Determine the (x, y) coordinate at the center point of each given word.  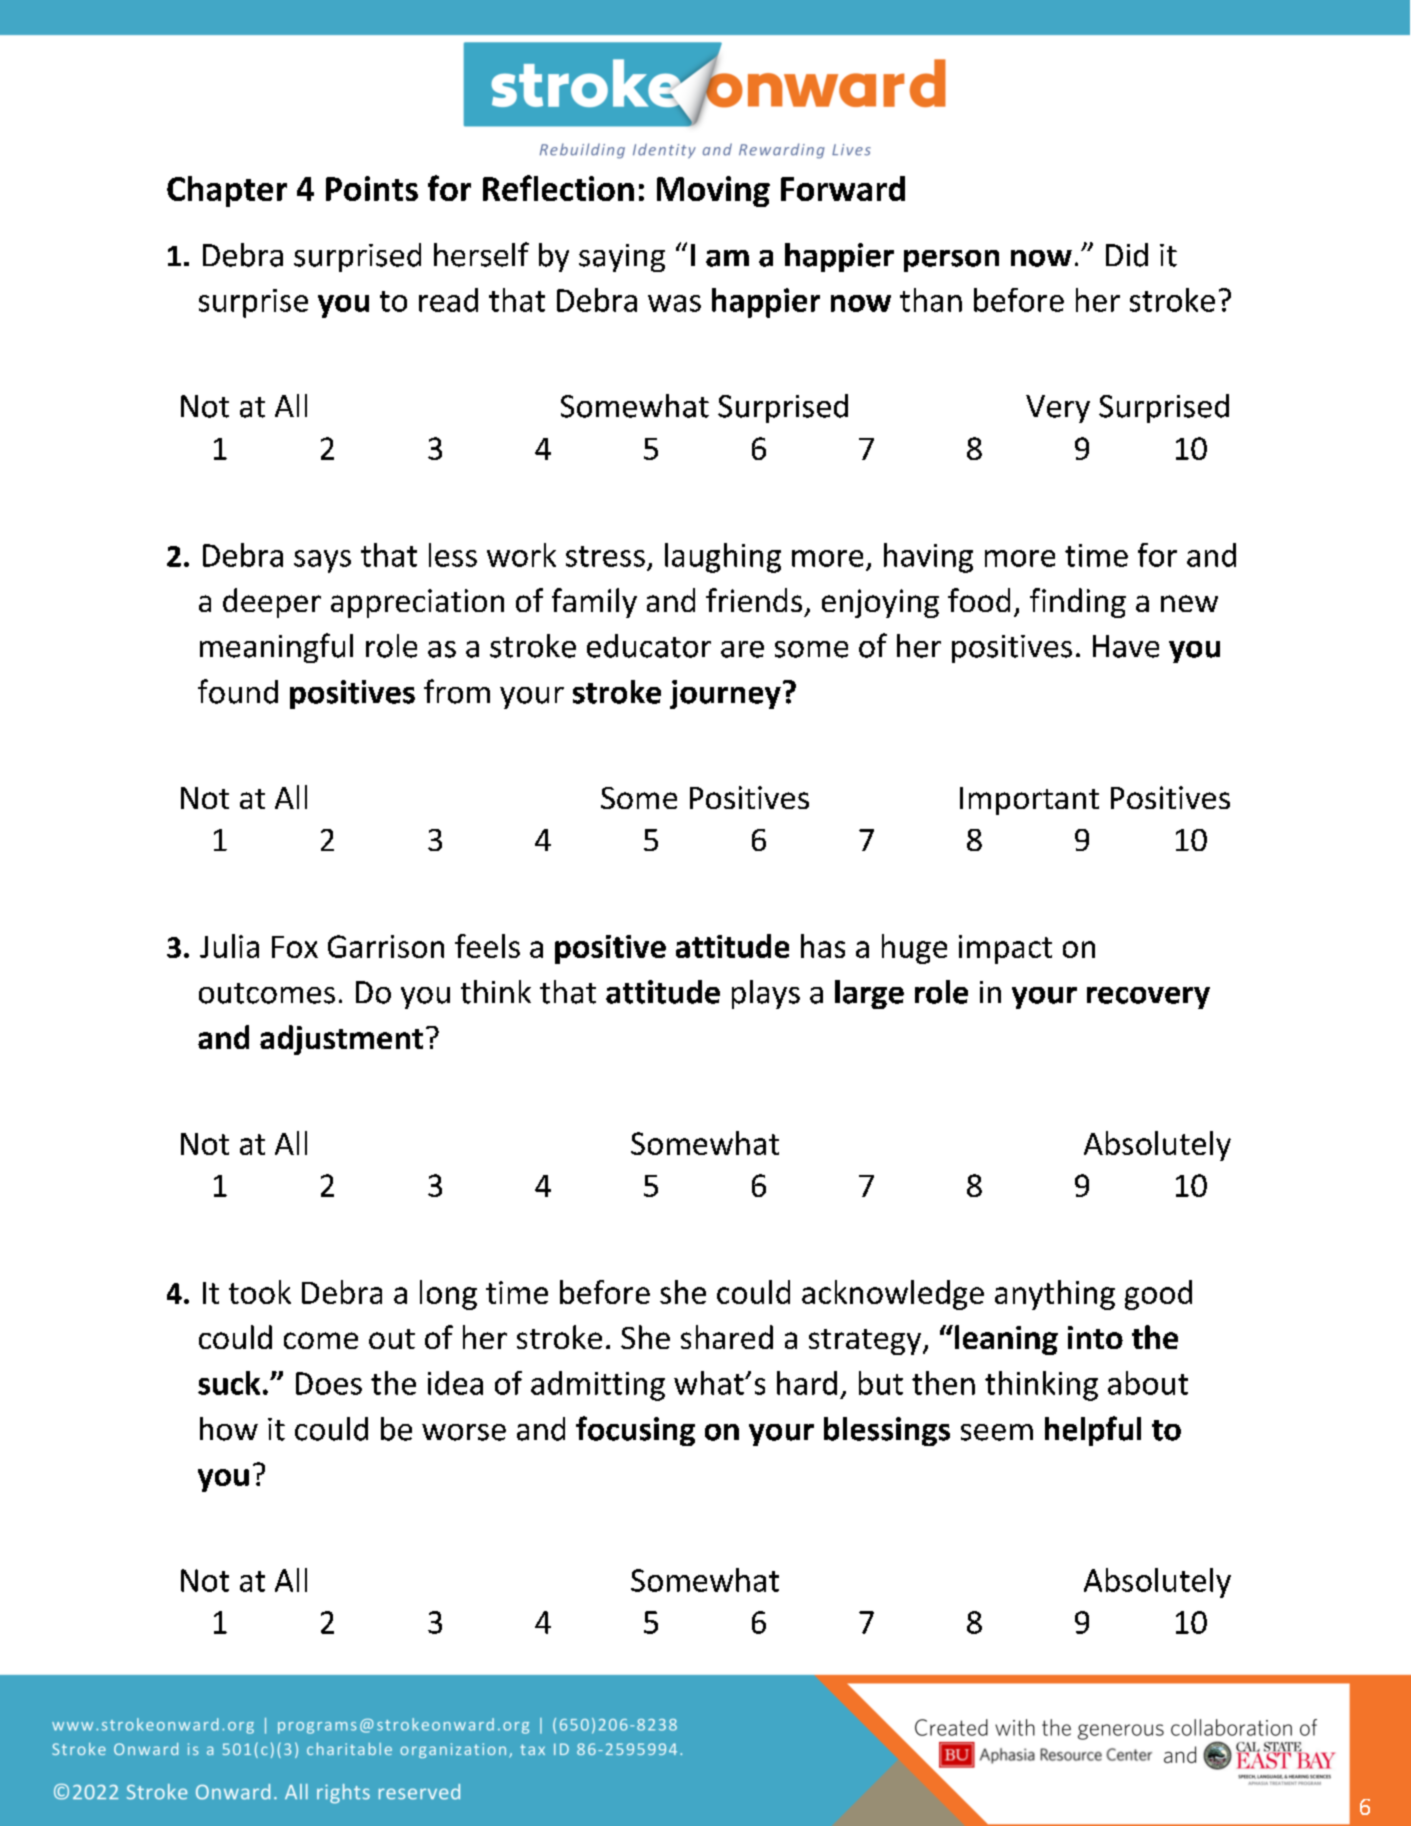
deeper (272, 603)
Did (1127, 255)
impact (1005, 949)
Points (372, 188)
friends (754, 600)
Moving (713, 191)
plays (766, 994)
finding (1078, 603)
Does (329, 1383)
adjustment (341, 1040)
